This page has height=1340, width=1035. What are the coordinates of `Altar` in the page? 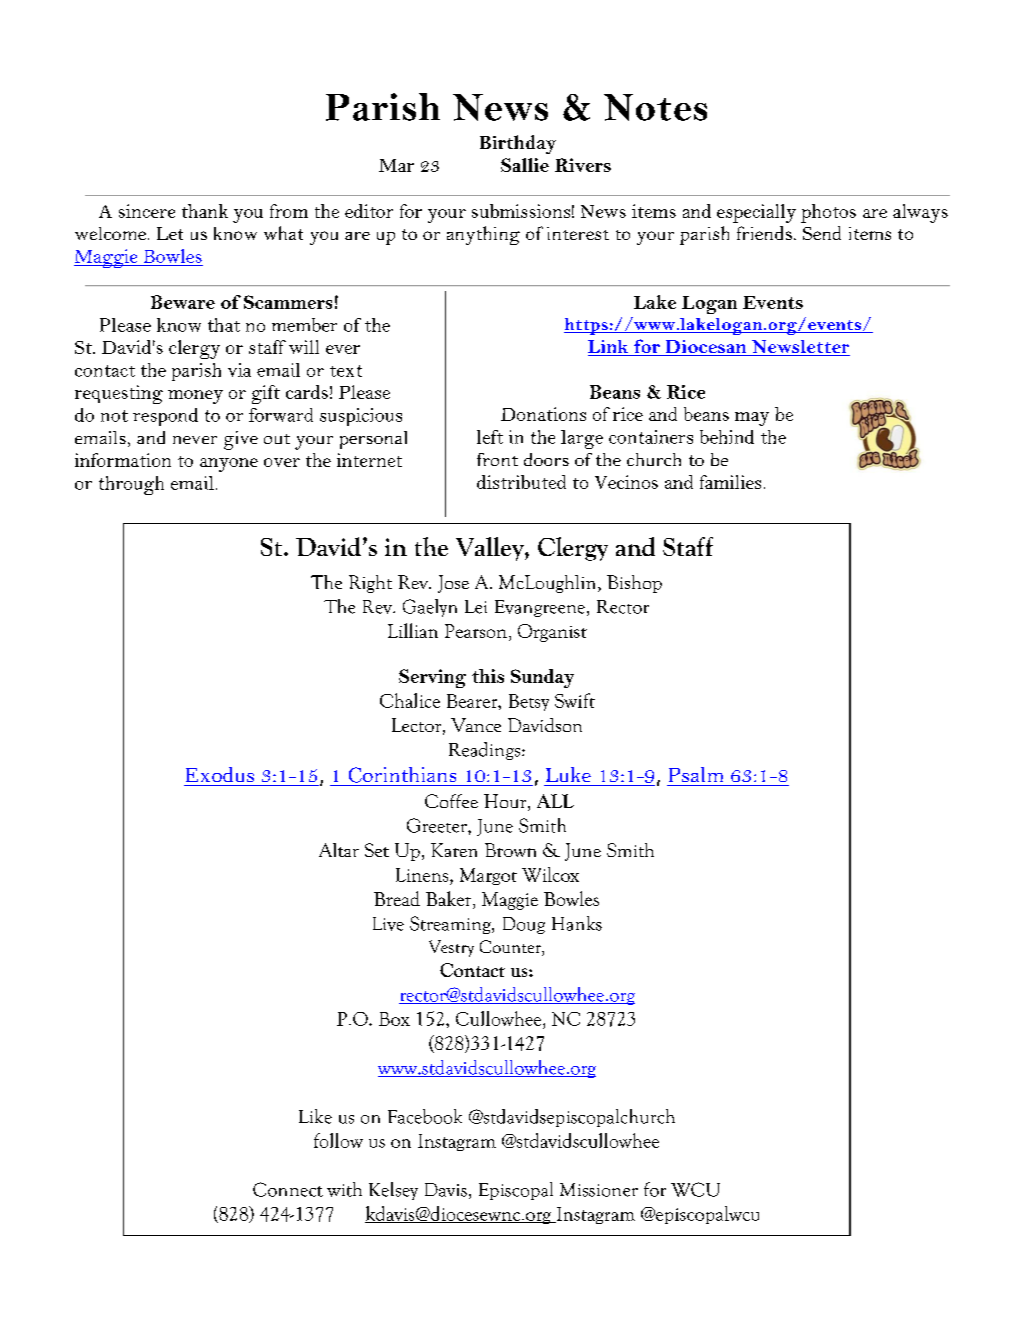 It's located at (339, 850).
